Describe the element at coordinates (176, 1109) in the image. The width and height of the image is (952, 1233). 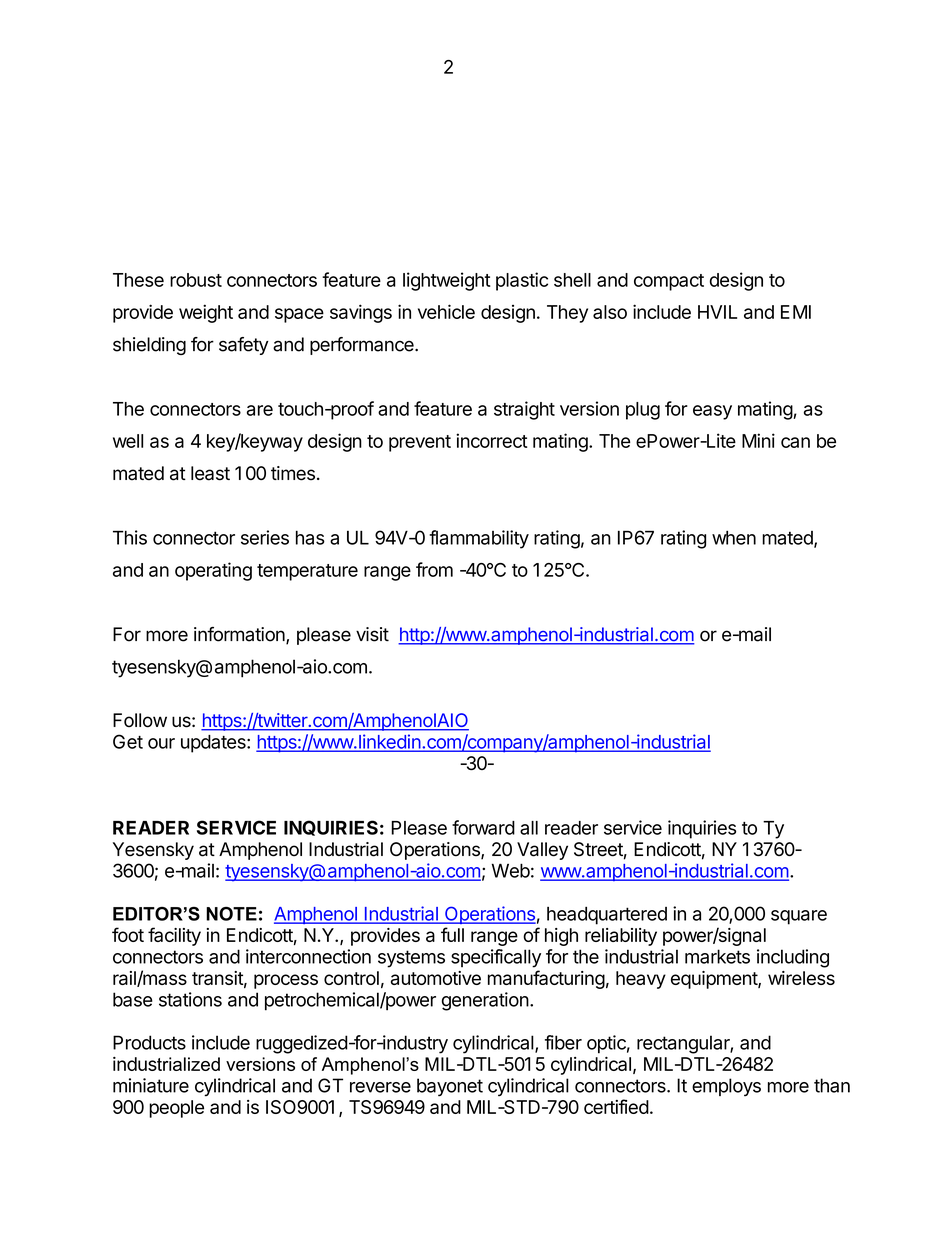
I see `people` at that location.
